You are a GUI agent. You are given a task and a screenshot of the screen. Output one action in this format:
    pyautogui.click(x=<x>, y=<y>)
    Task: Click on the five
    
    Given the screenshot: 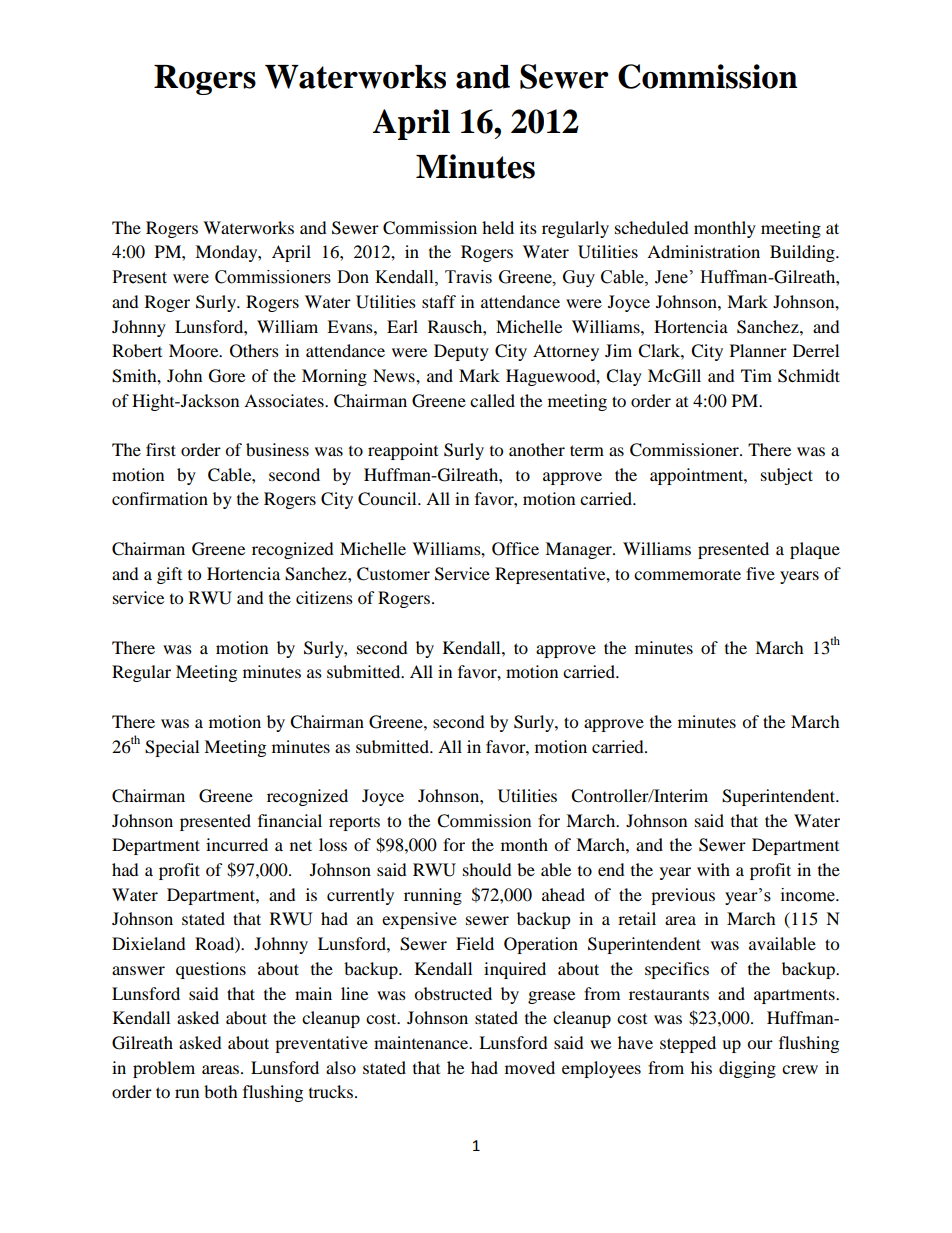 What is the action you would take?
    pyautogui.click(x=760, y=573)
